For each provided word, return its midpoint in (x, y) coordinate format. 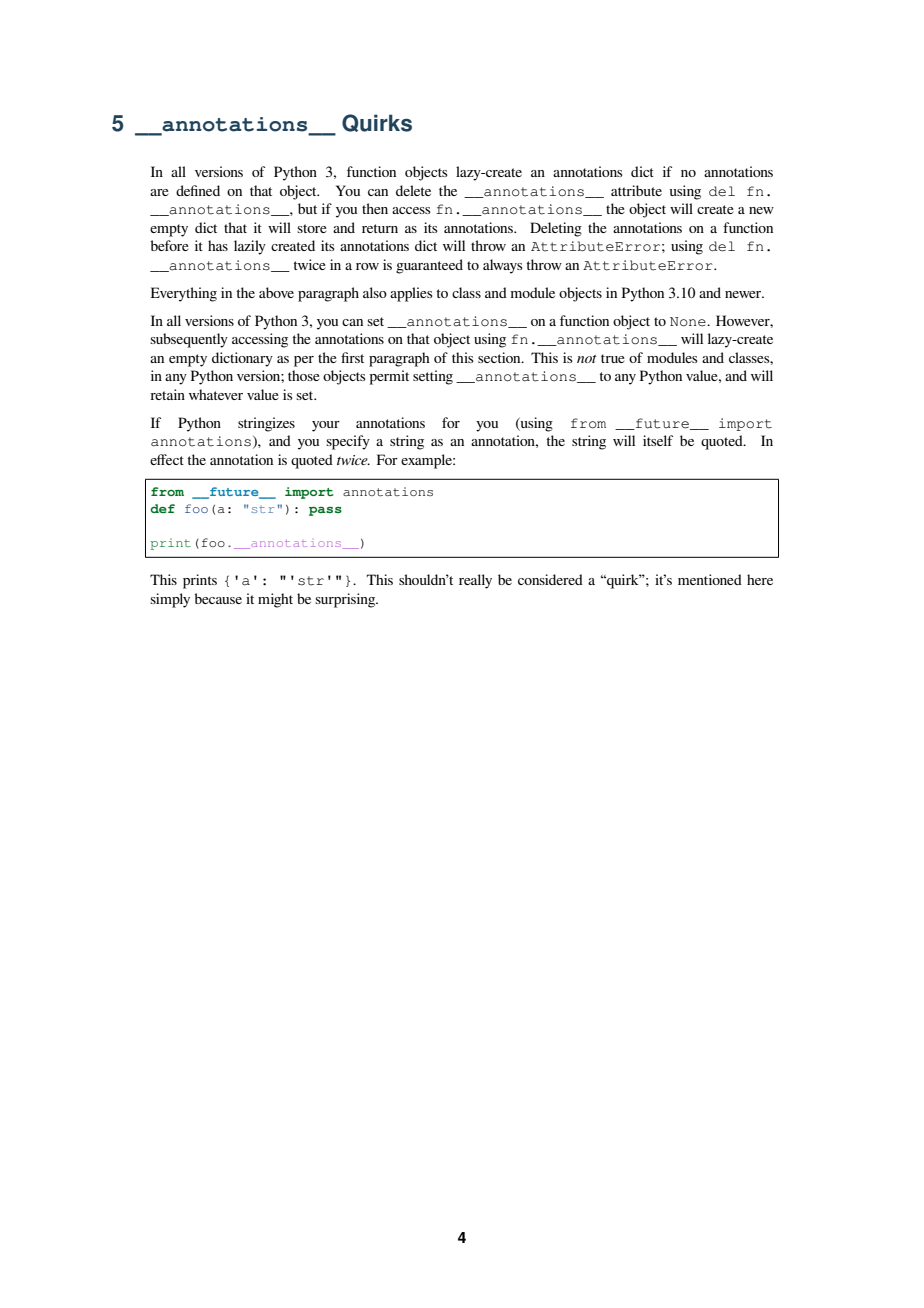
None (689, 322)
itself (658, 440)
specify (348, 442)
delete (413, 190)
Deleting (556, 229)
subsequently (189, 340)
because (218, 598)
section (500, 357)
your (326, 426)
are (159, 192)
